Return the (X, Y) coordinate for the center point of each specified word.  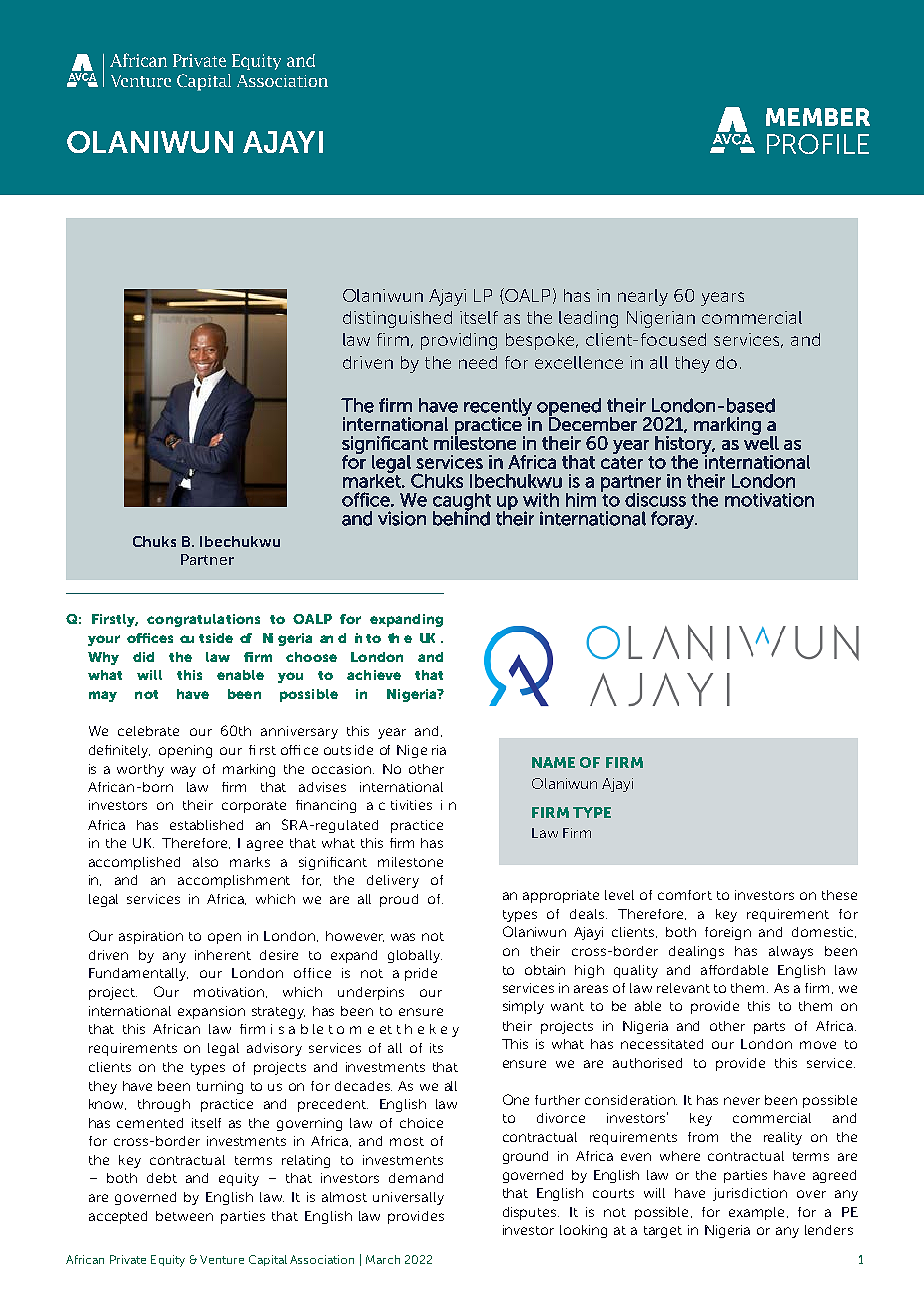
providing (459, 341)
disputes (531, 1213)
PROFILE (818, 144)
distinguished (397, 319)
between (184, 1216)
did (143, 657)
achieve (374, 675)
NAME (553, 762)
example (756, 1213)
